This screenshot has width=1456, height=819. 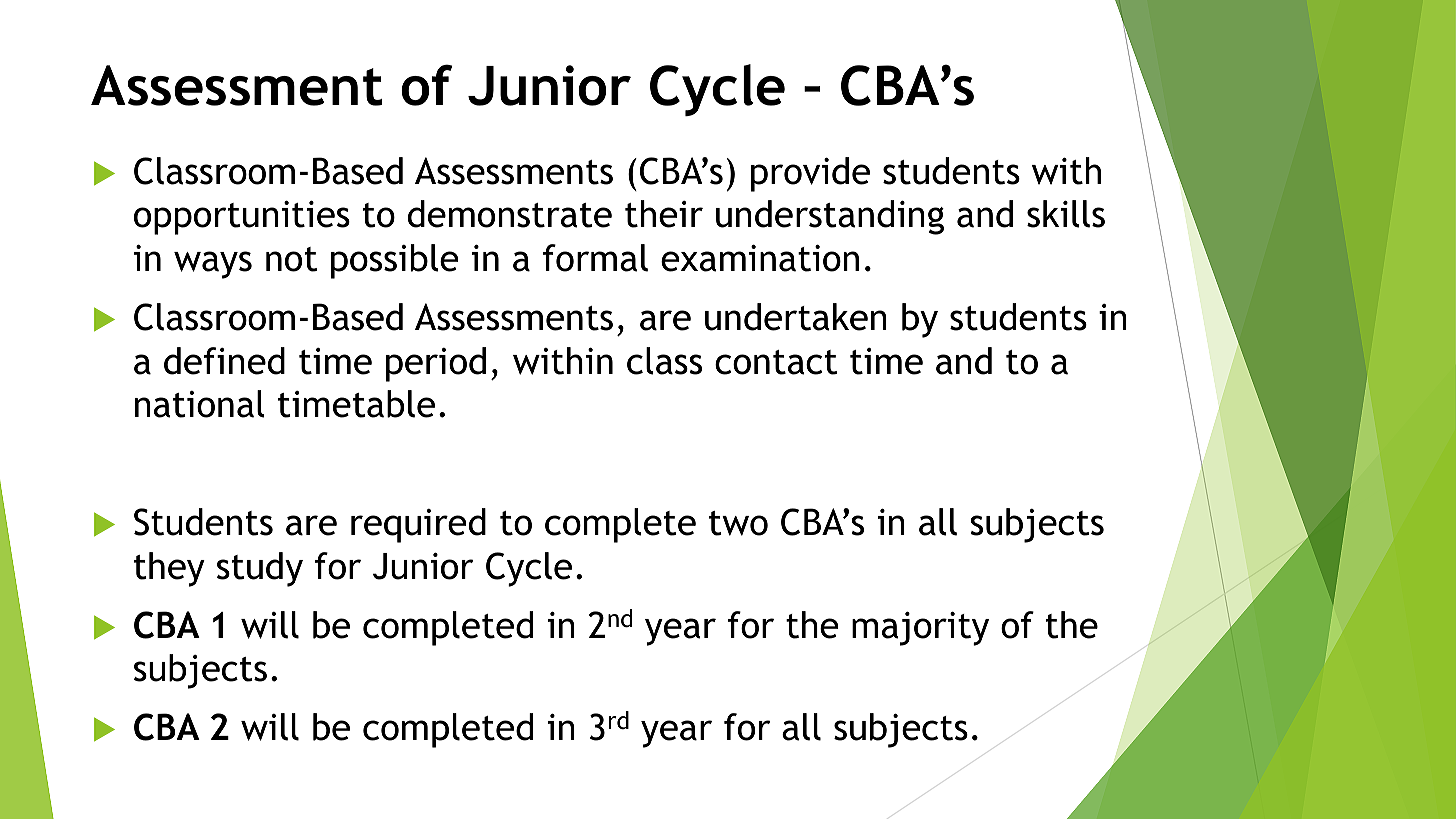 What do you see at coordinates (418, 525) in the screenshot?
I see `required` at bounding box center [418, 525].
